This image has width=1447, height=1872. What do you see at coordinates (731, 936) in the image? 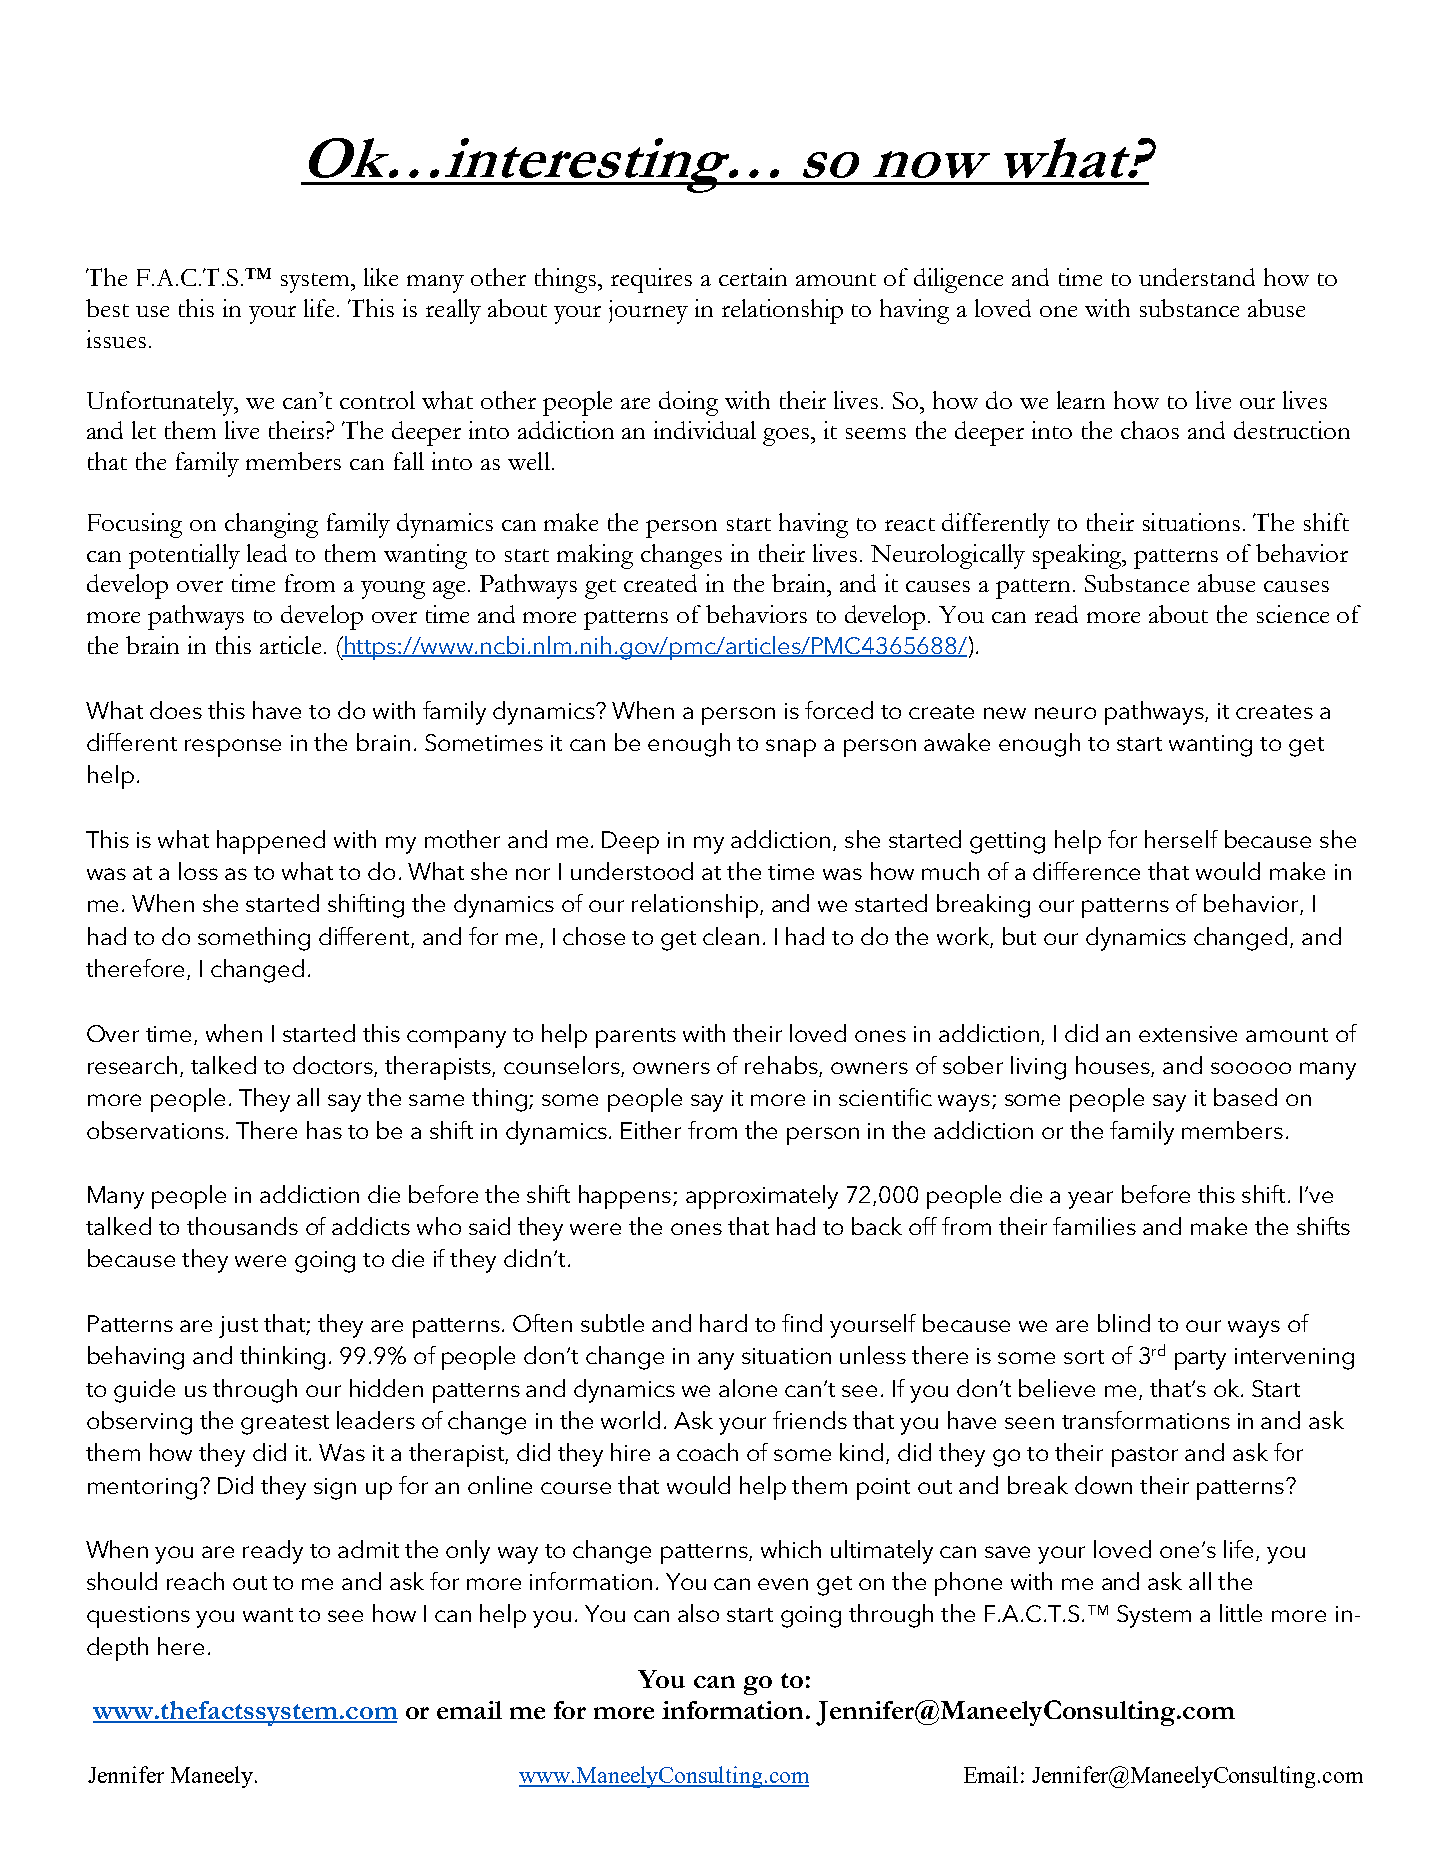
I see `clean` at bounding box center [731, 936].
